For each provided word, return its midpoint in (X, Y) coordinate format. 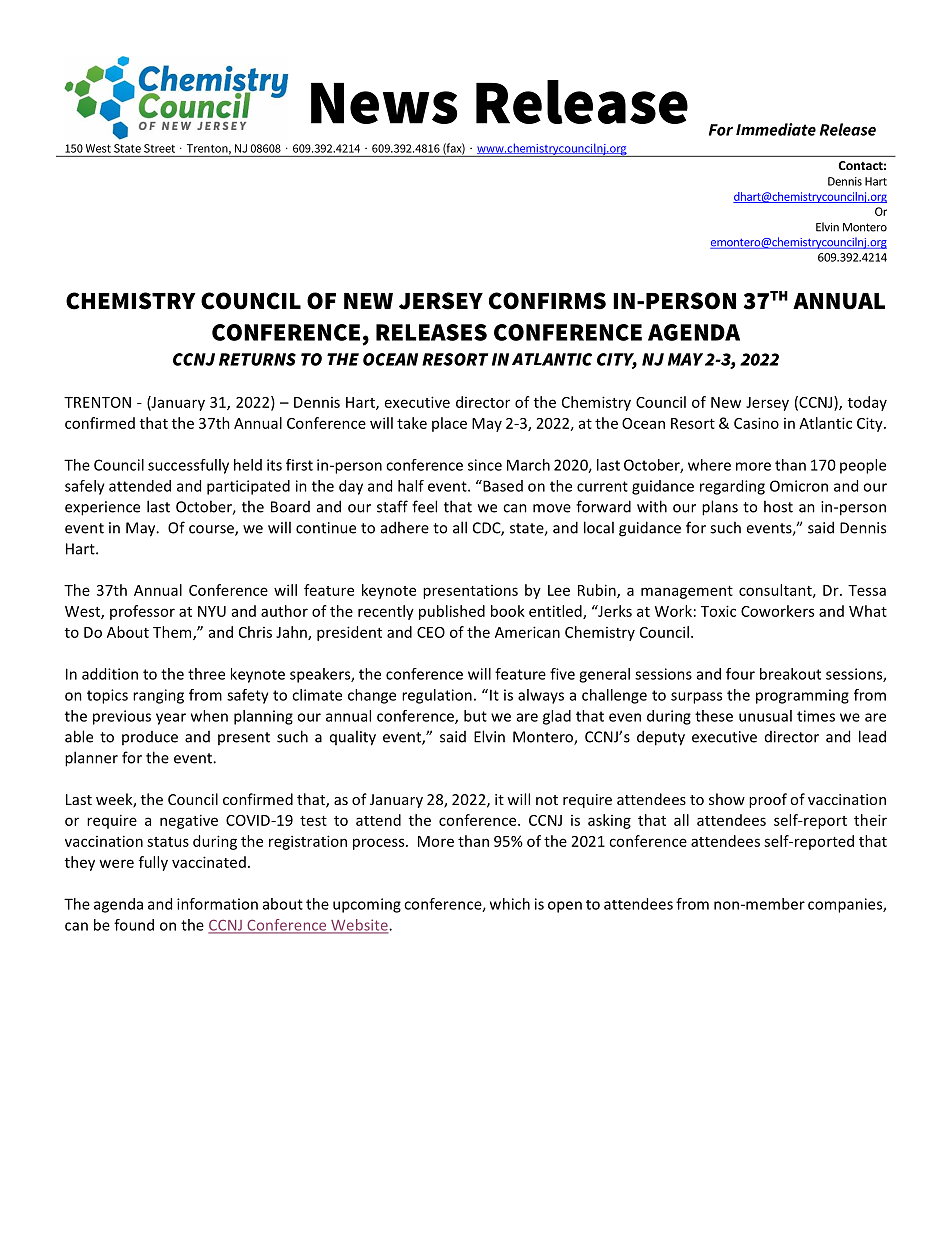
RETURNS (257, 359)
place (449, 424)
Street (159, 148)
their (870, 820)
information (217, 904)
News (384, 103)
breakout (790, 674)
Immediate (776, 129)
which (510, 904)
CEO (431, 632)
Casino (756, 423)
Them (173, 633)
